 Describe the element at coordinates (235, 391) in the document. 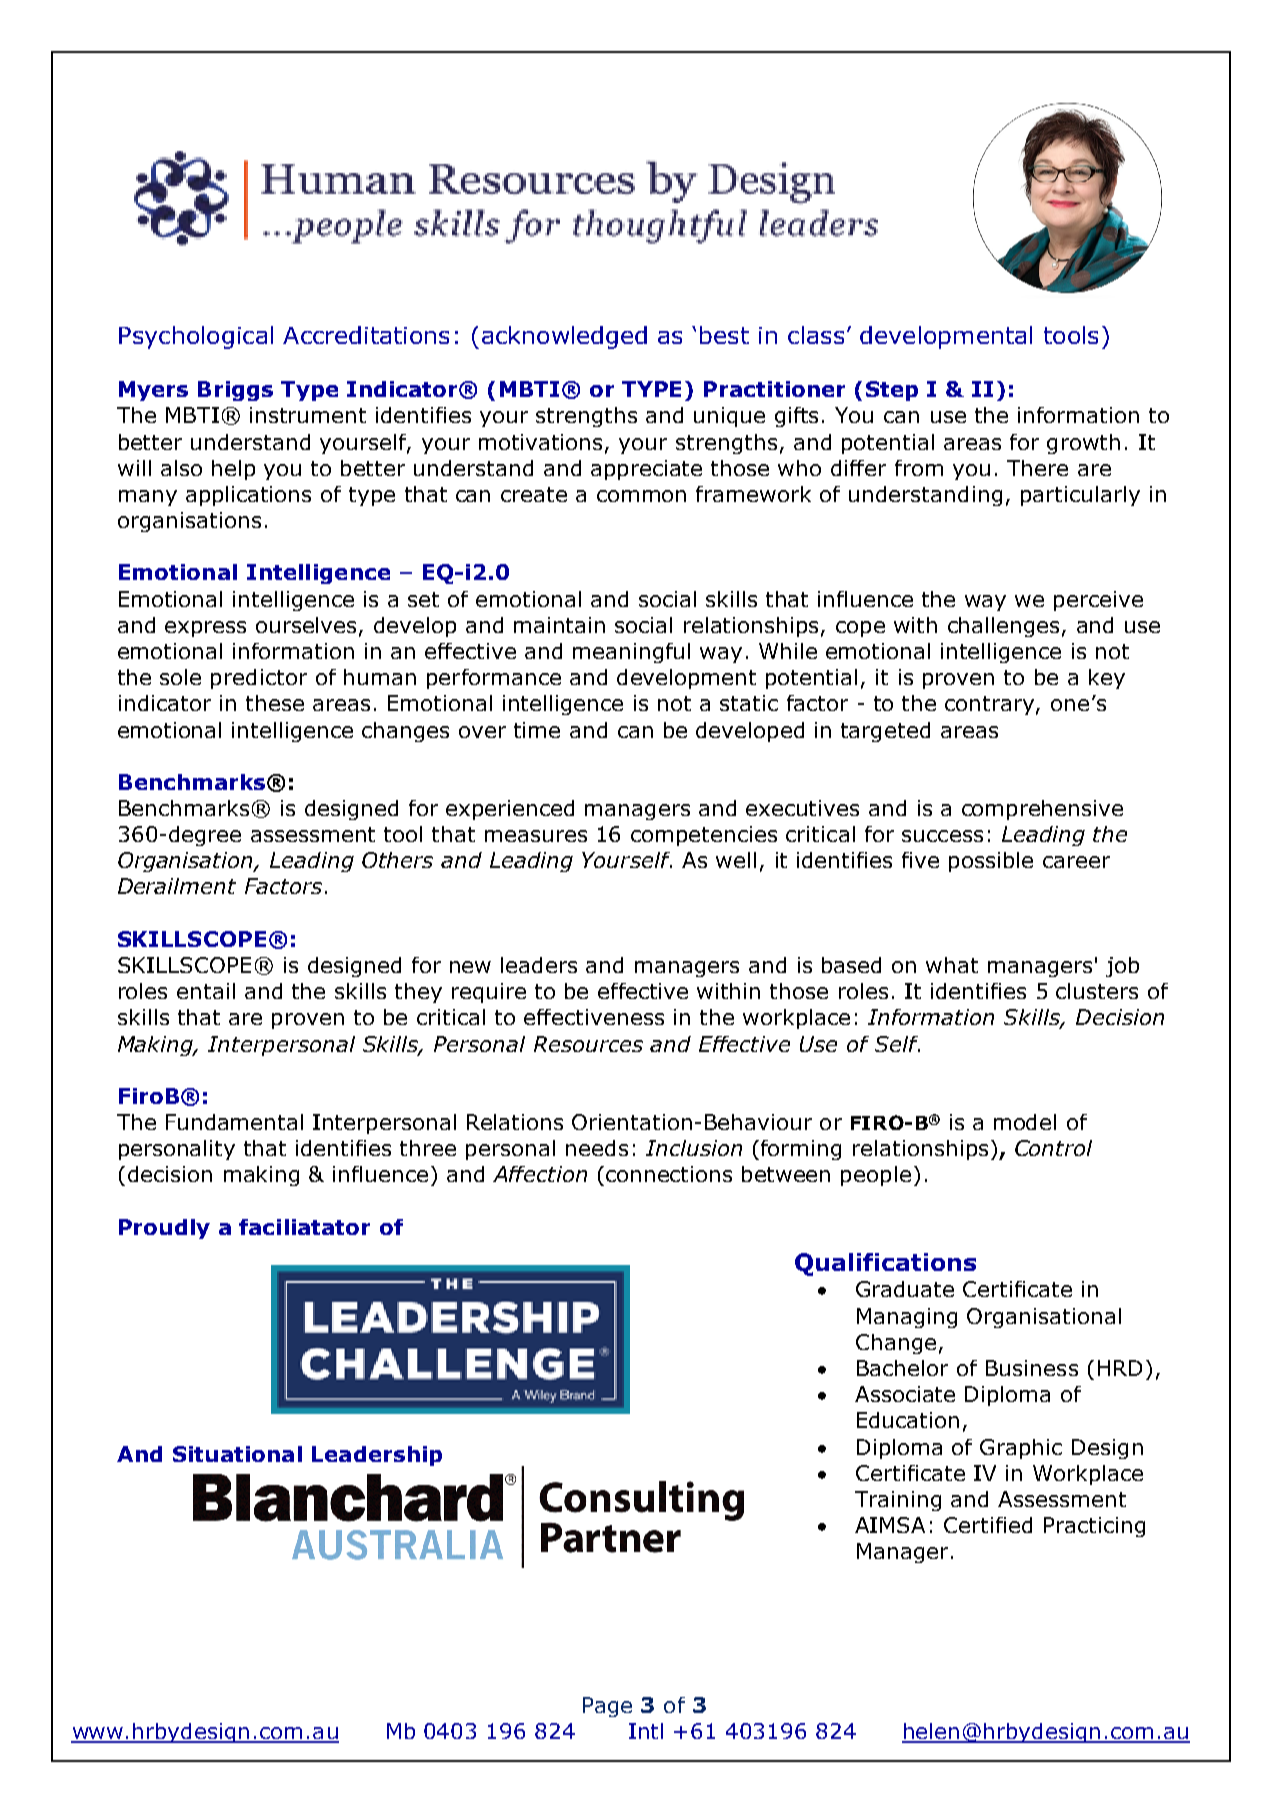

I see `Briggs` at that location.
